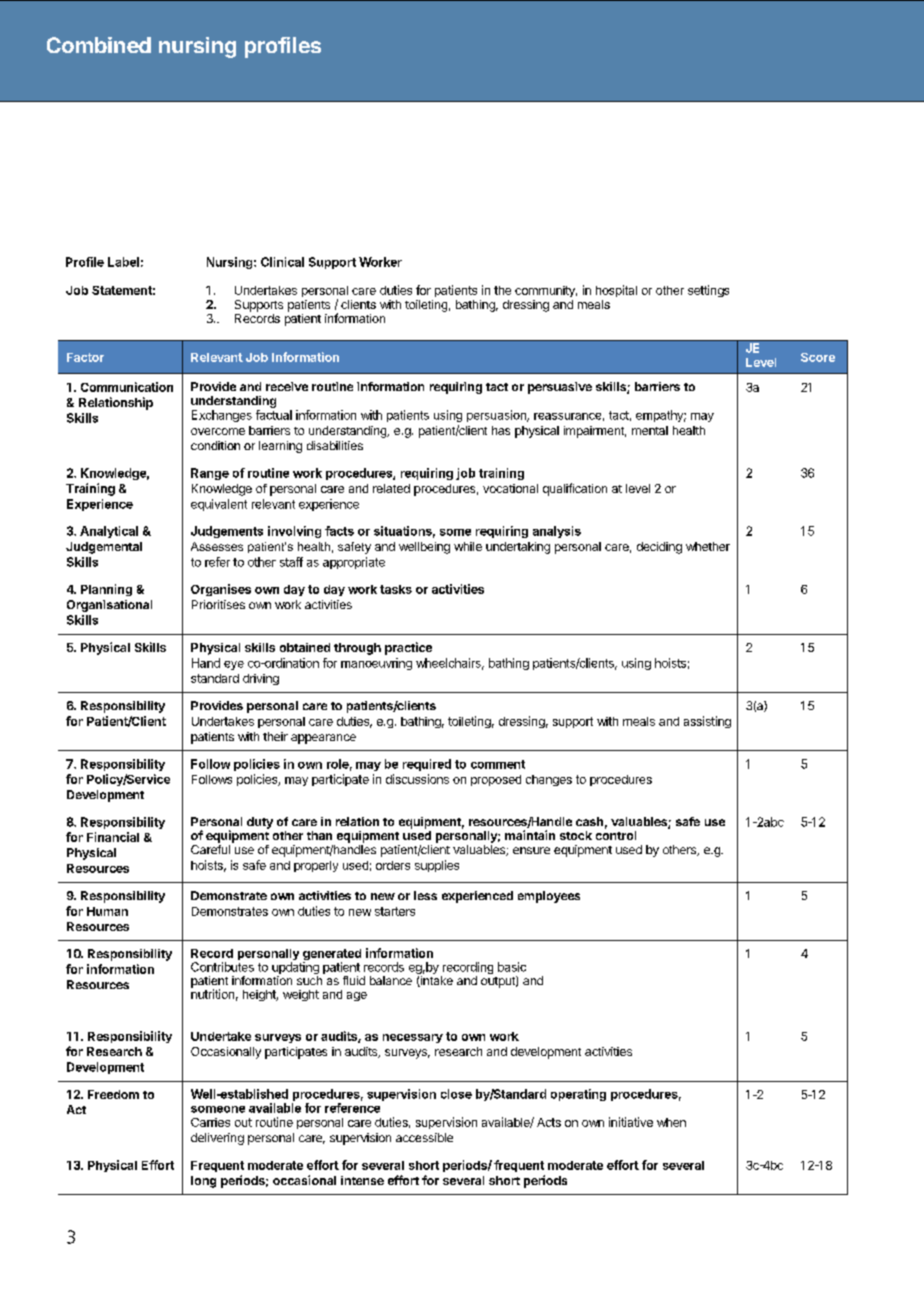 This document has width=924, height=1308. I want to click on Communication, so click(127, 387).
